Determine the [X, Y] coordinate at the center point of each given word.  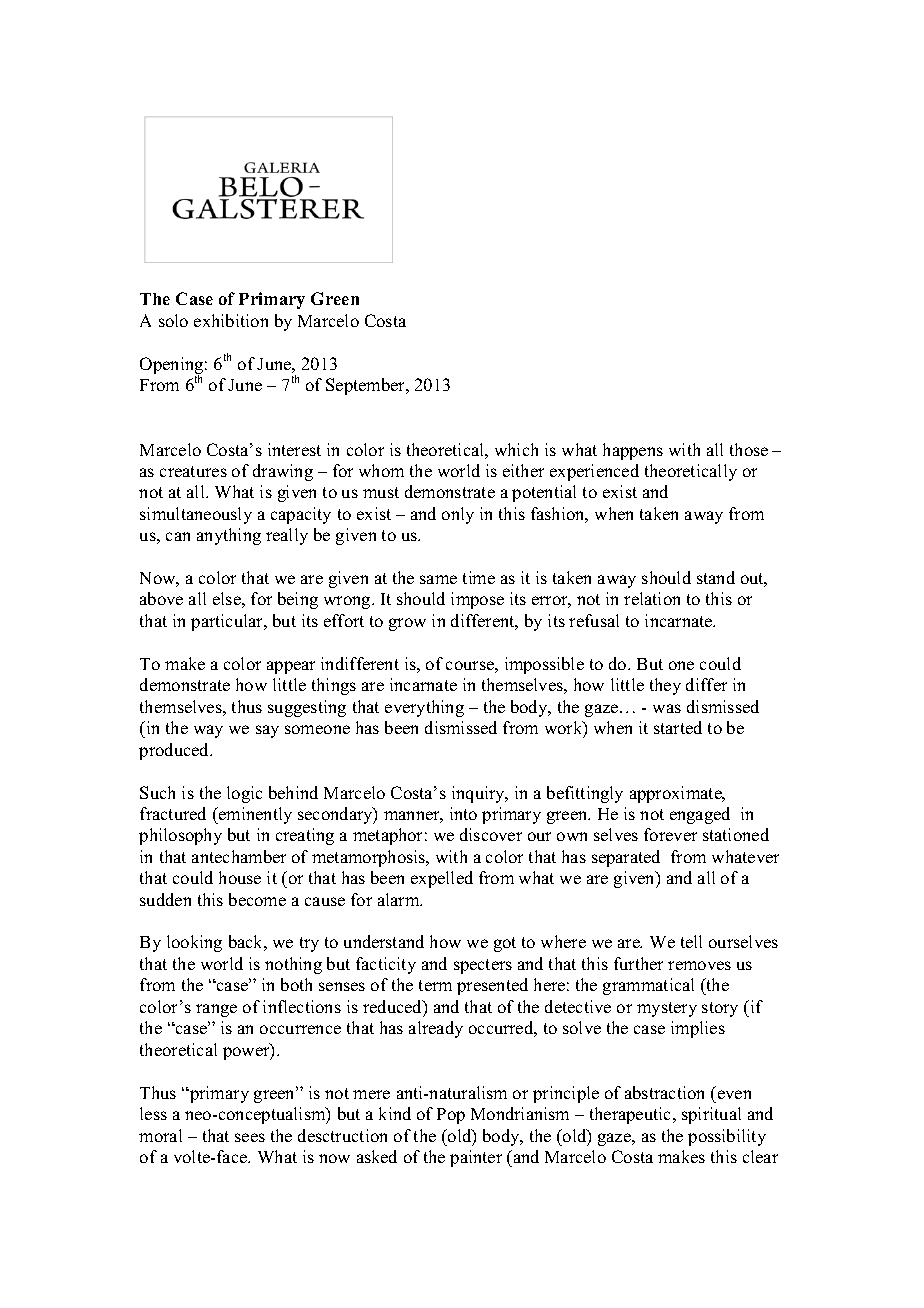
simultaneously [196, 515]
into [463, 813]
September [367, 386]
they [665, 686]
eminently [254, 815]
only [458, 515]
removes [699, 965]
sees [250, 1137]
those [749, 449]
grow [407, 624]
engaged [700, 815]
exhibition [231, 320]
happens [633, 451]
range [216, 1010]
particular [228, 622]
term [435, 985]
